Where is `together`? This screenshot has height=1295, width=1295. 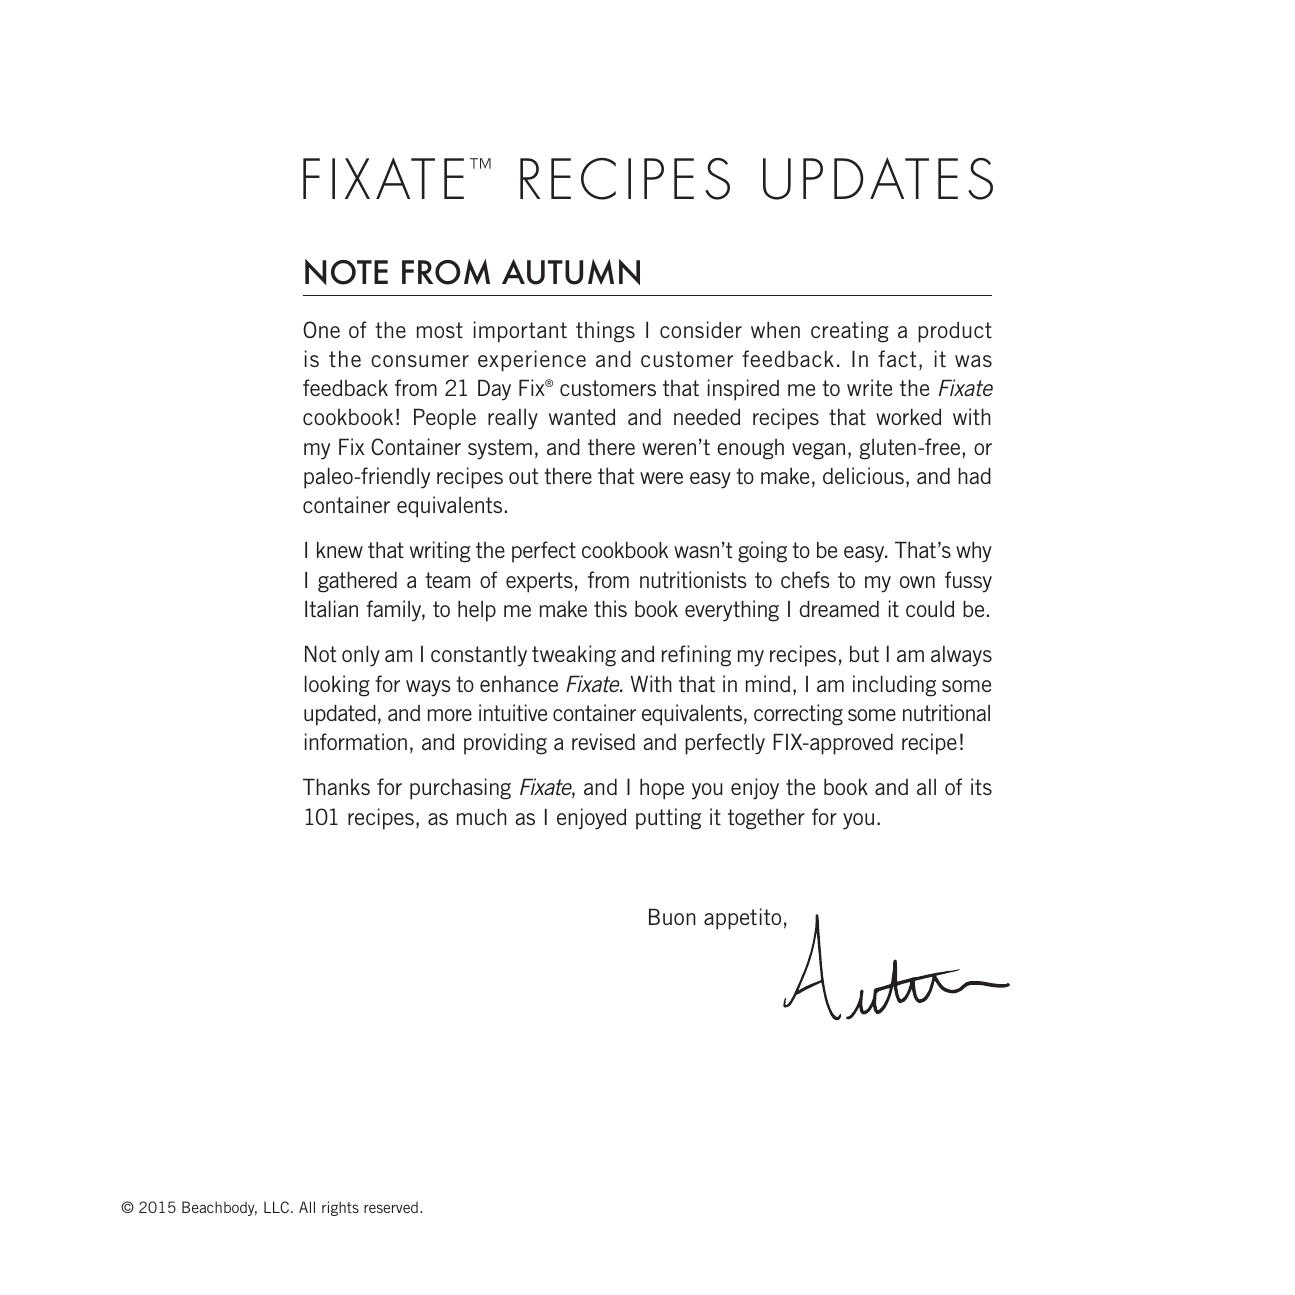
together is located at coordinates (766, 819).
